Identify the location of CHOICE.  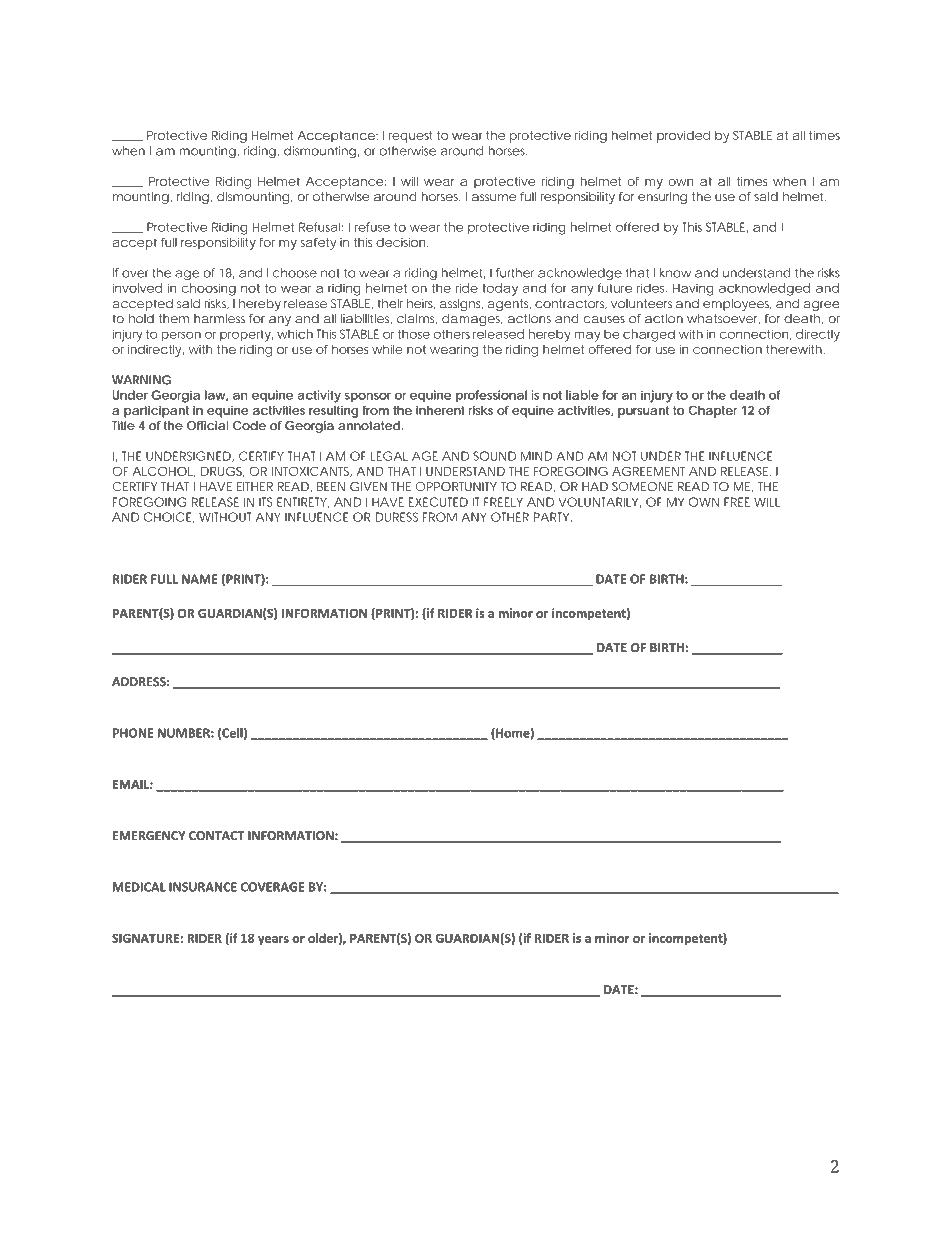
(167, 517).
